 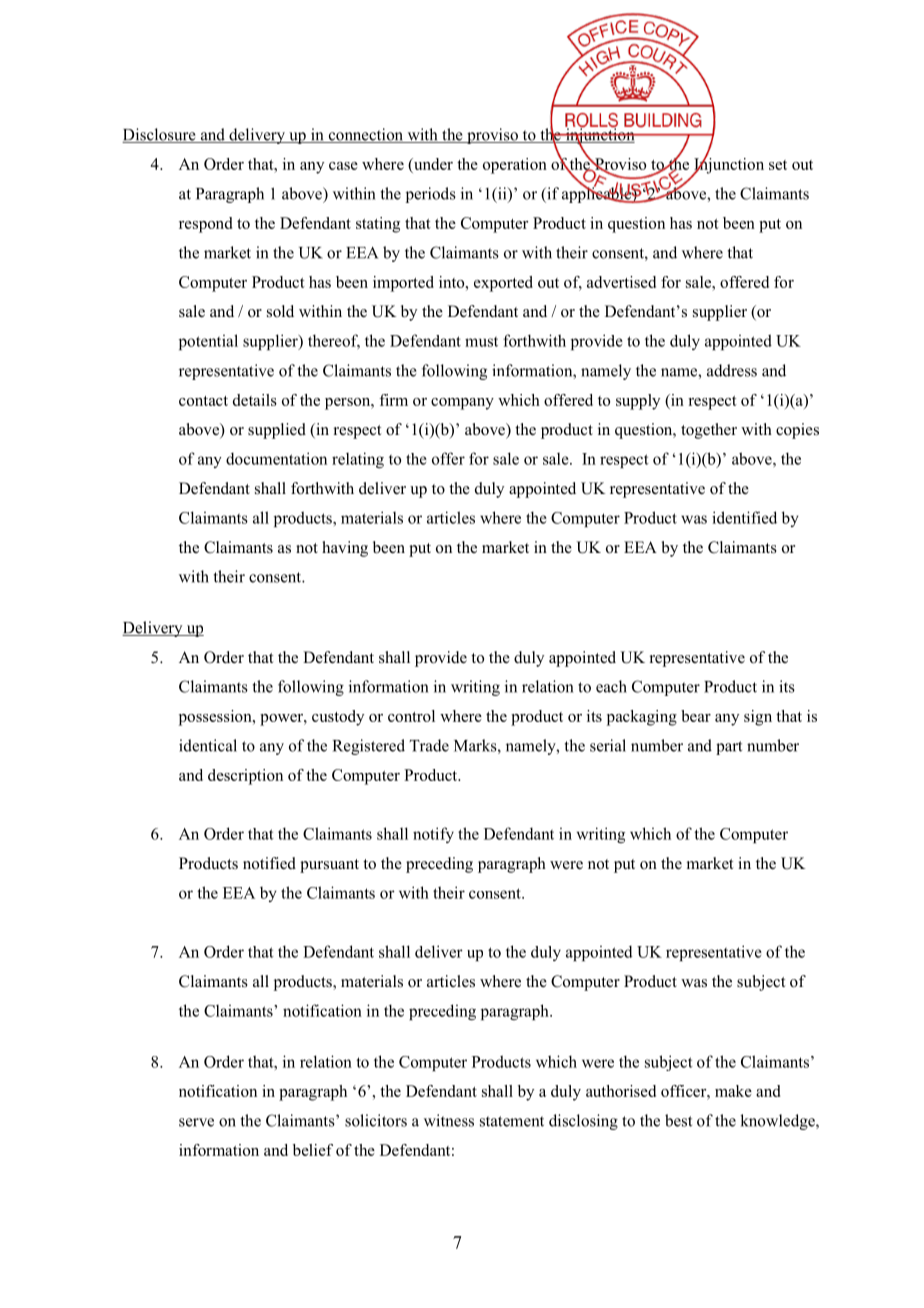 What do you see at coordinates (208, 745) in the image?
I see `identical` at bounding box center [208, 745].
